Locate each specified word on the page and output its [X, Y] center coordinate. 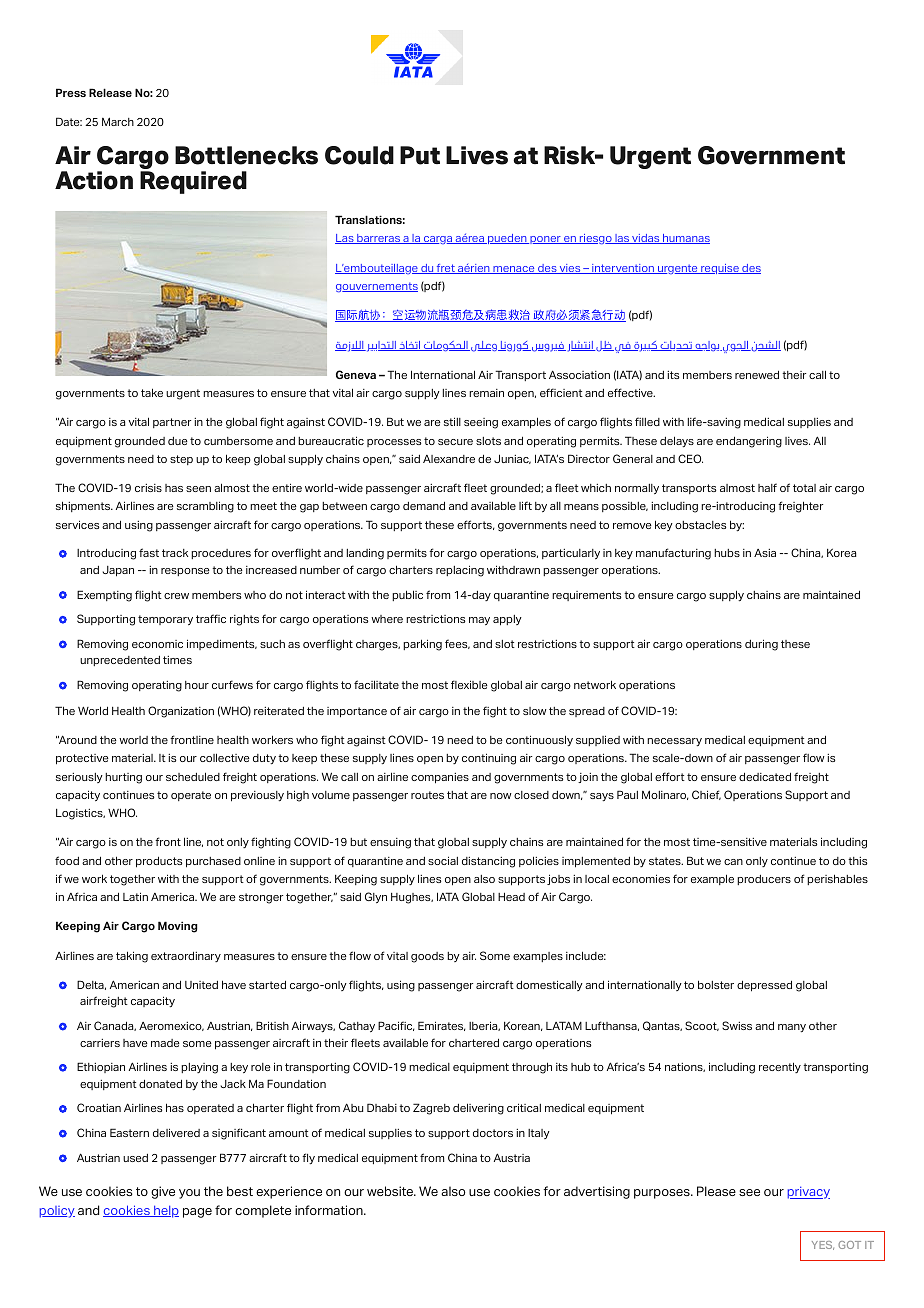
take [152, 392]
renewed [757, 374]
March [118, 121]
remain [486, 393]
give [163, 1192]
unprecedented [120, 661]
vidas [646, 239]
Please [716, 1191]
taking [132, 957]
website [391, 1191]
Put [420, 155]
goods [427, 957]
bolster [716, 984]
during [761, 645]
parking [422, 645]
